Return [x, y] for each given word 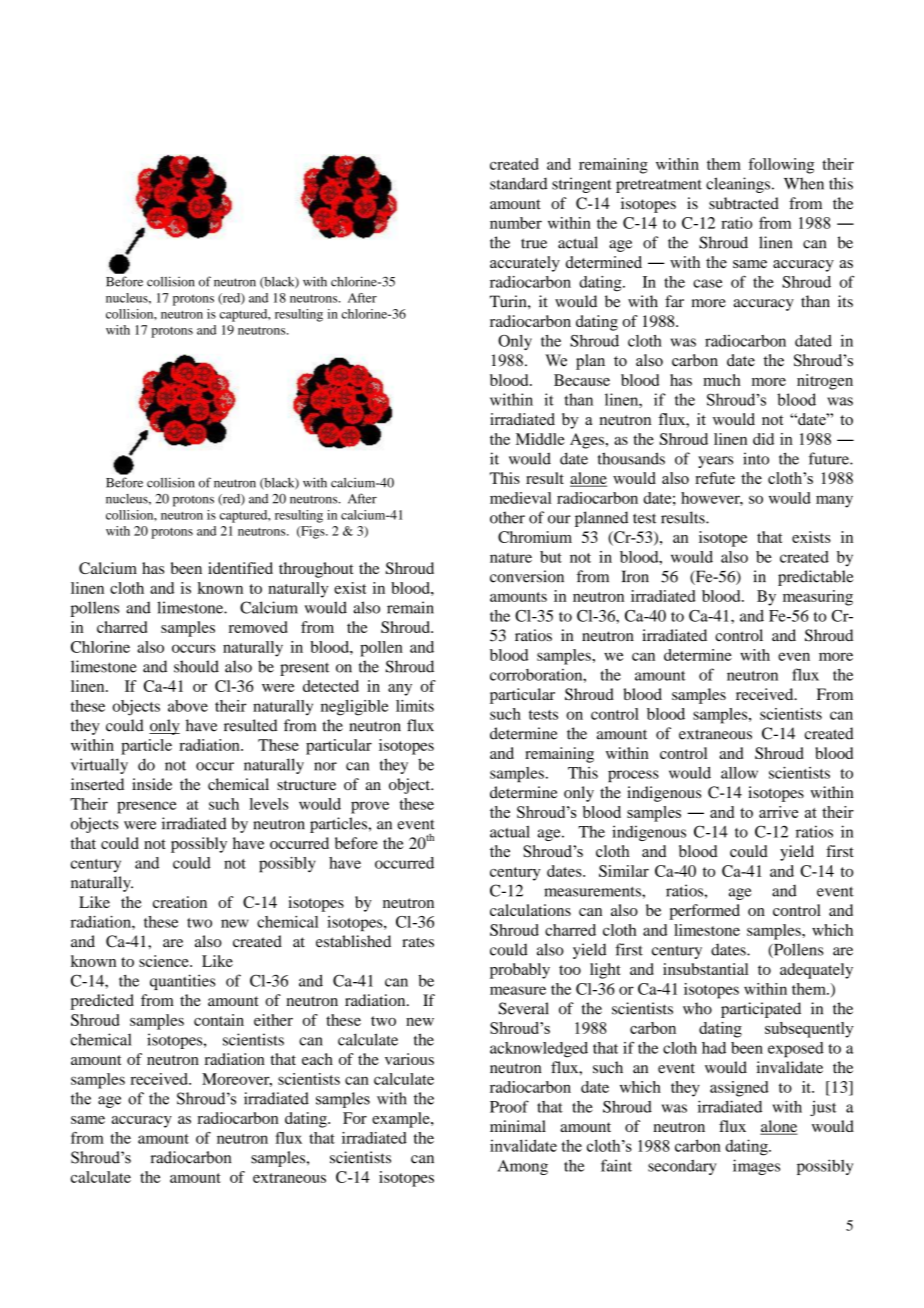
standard [518, 183]
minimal [518, 1126]
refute [715, 478]
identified [240, 568]
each [317, 1059]
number [516, 223]
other [507, 517]
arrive [778, 812]
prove [370, 807]
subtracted [744, 203]
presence [147, 807]
